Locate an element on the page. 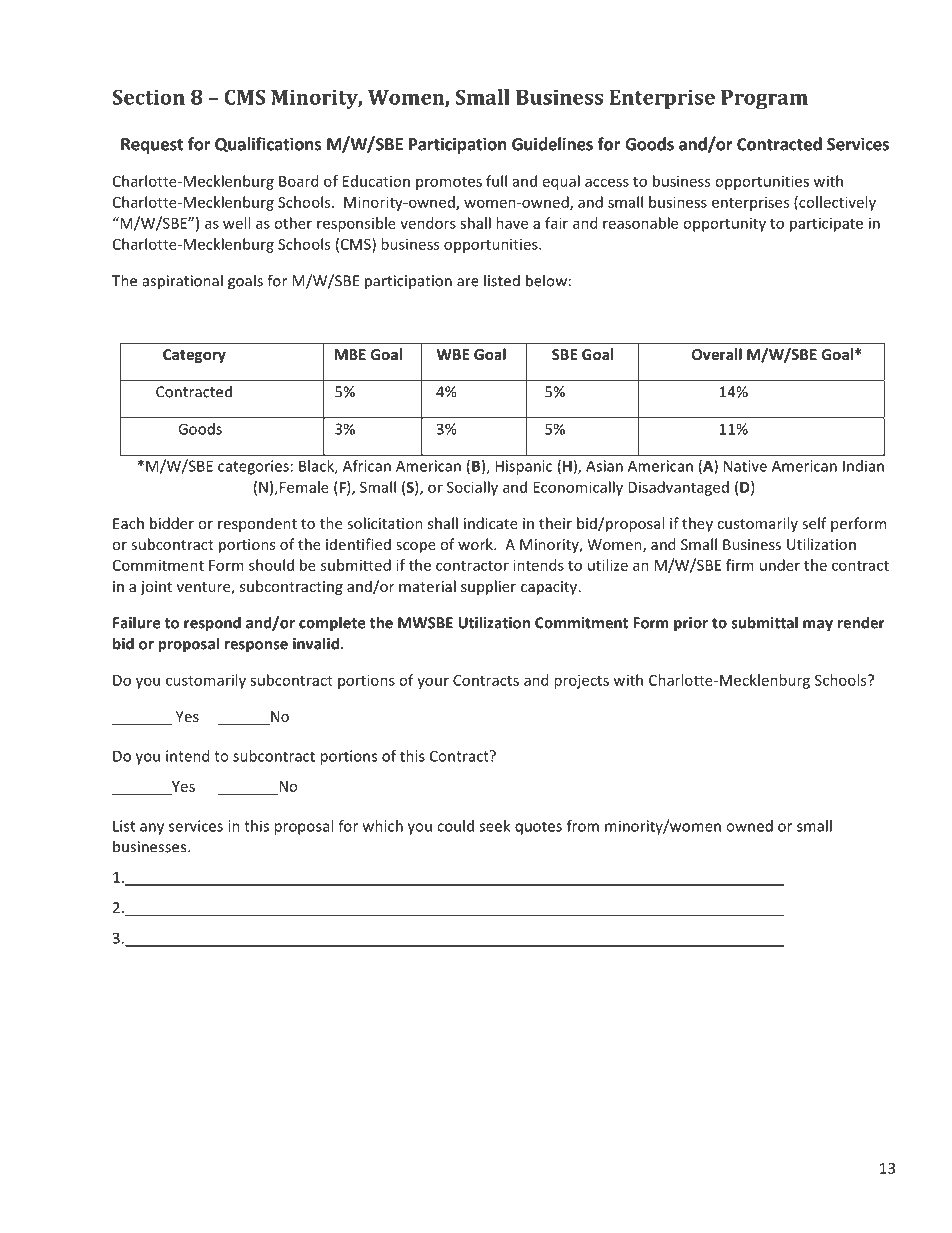 This document has width=952, height=1233. Qualifications is located at coordinates (268, 145).
